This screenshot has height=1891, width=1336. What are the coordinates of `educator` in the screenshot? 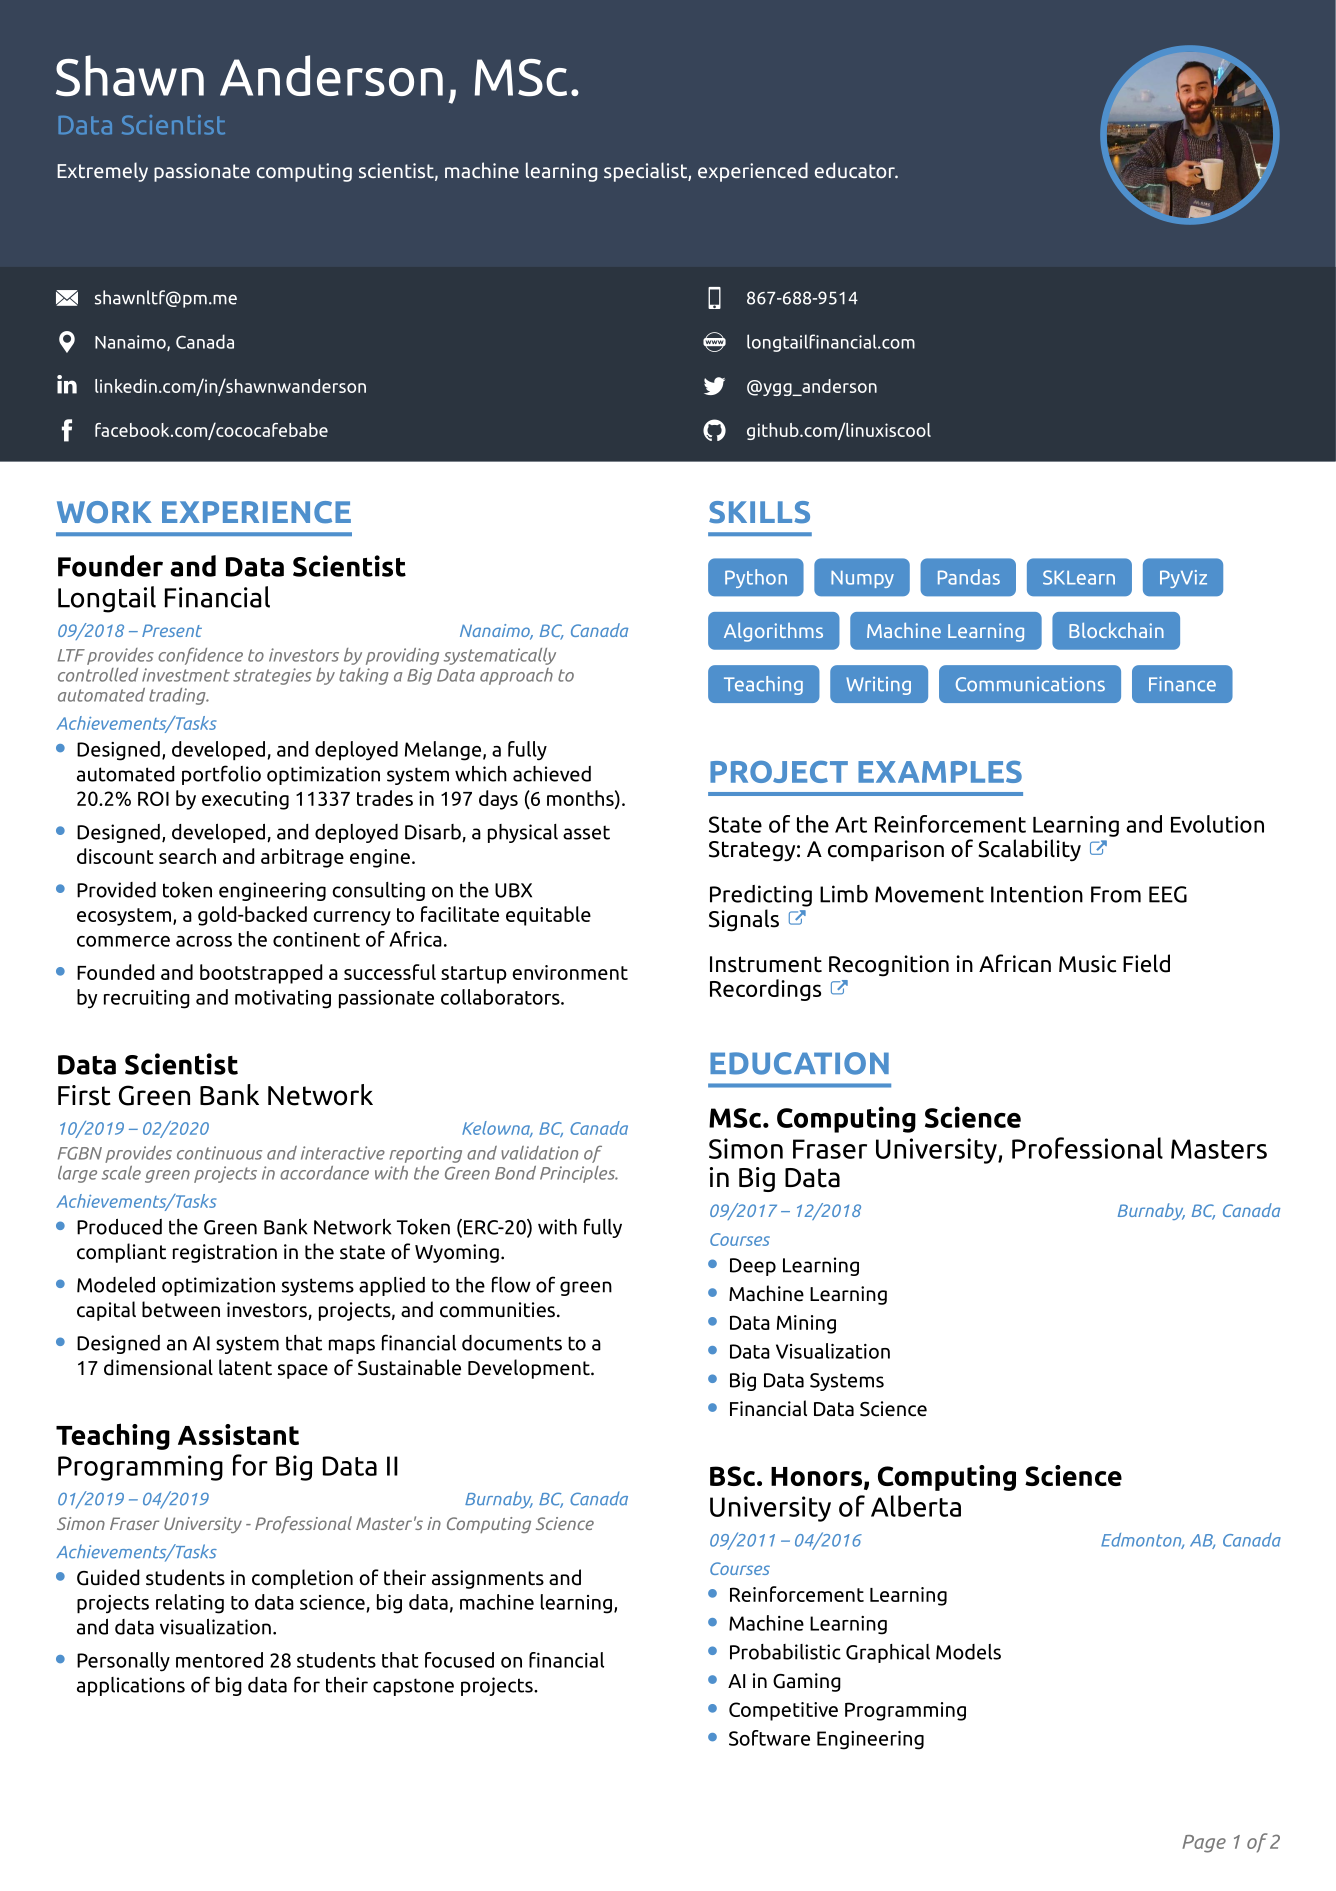 It's located at (856, 170).
